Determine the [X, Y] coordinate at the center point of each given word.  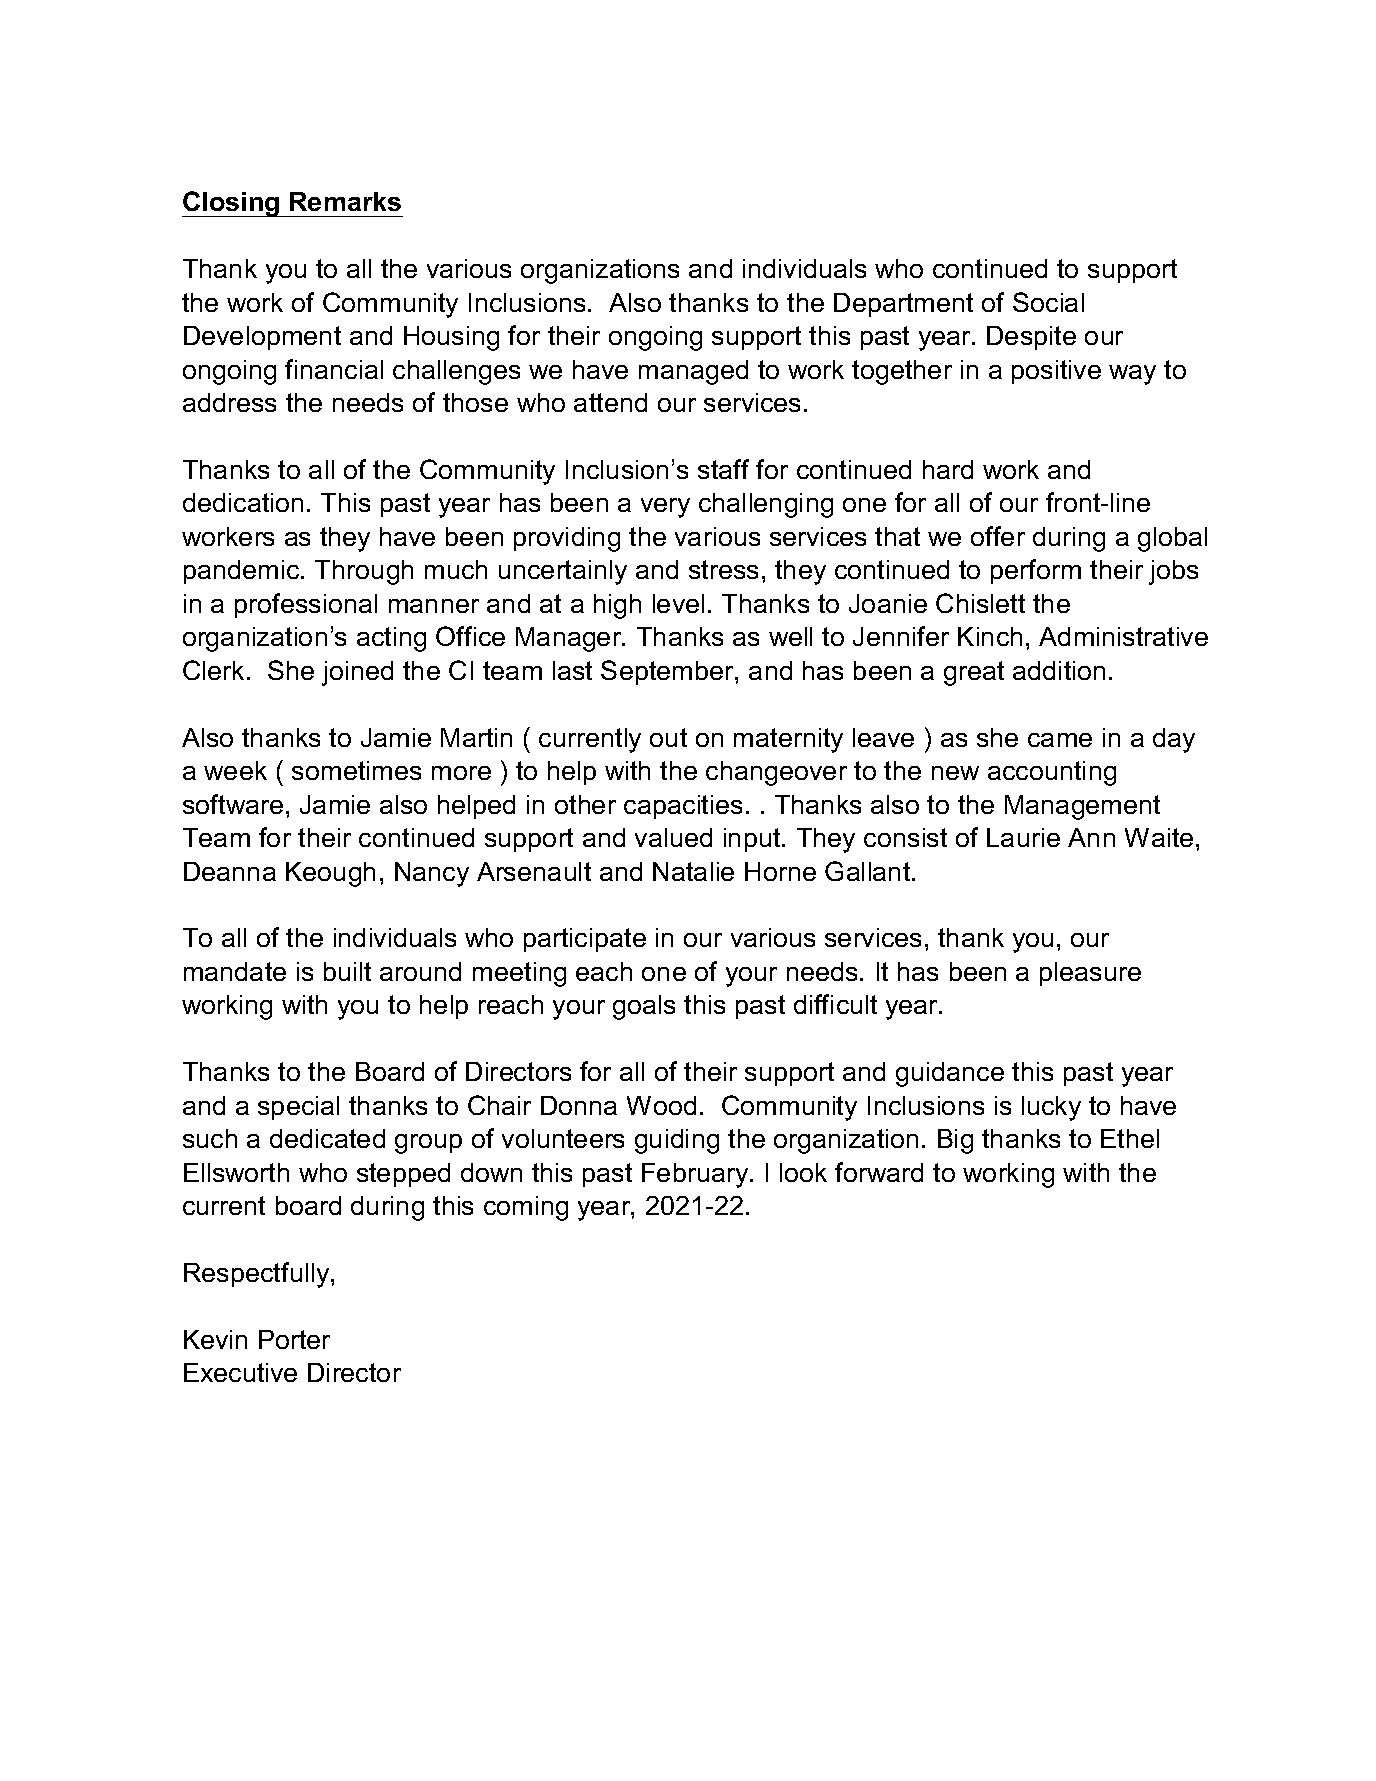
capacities [683, 807]
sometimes [356, 770]
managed [693, 372]
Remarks [345, 201]
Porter [294, 1339]
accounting [1052, 773]
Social [1048, 302]
